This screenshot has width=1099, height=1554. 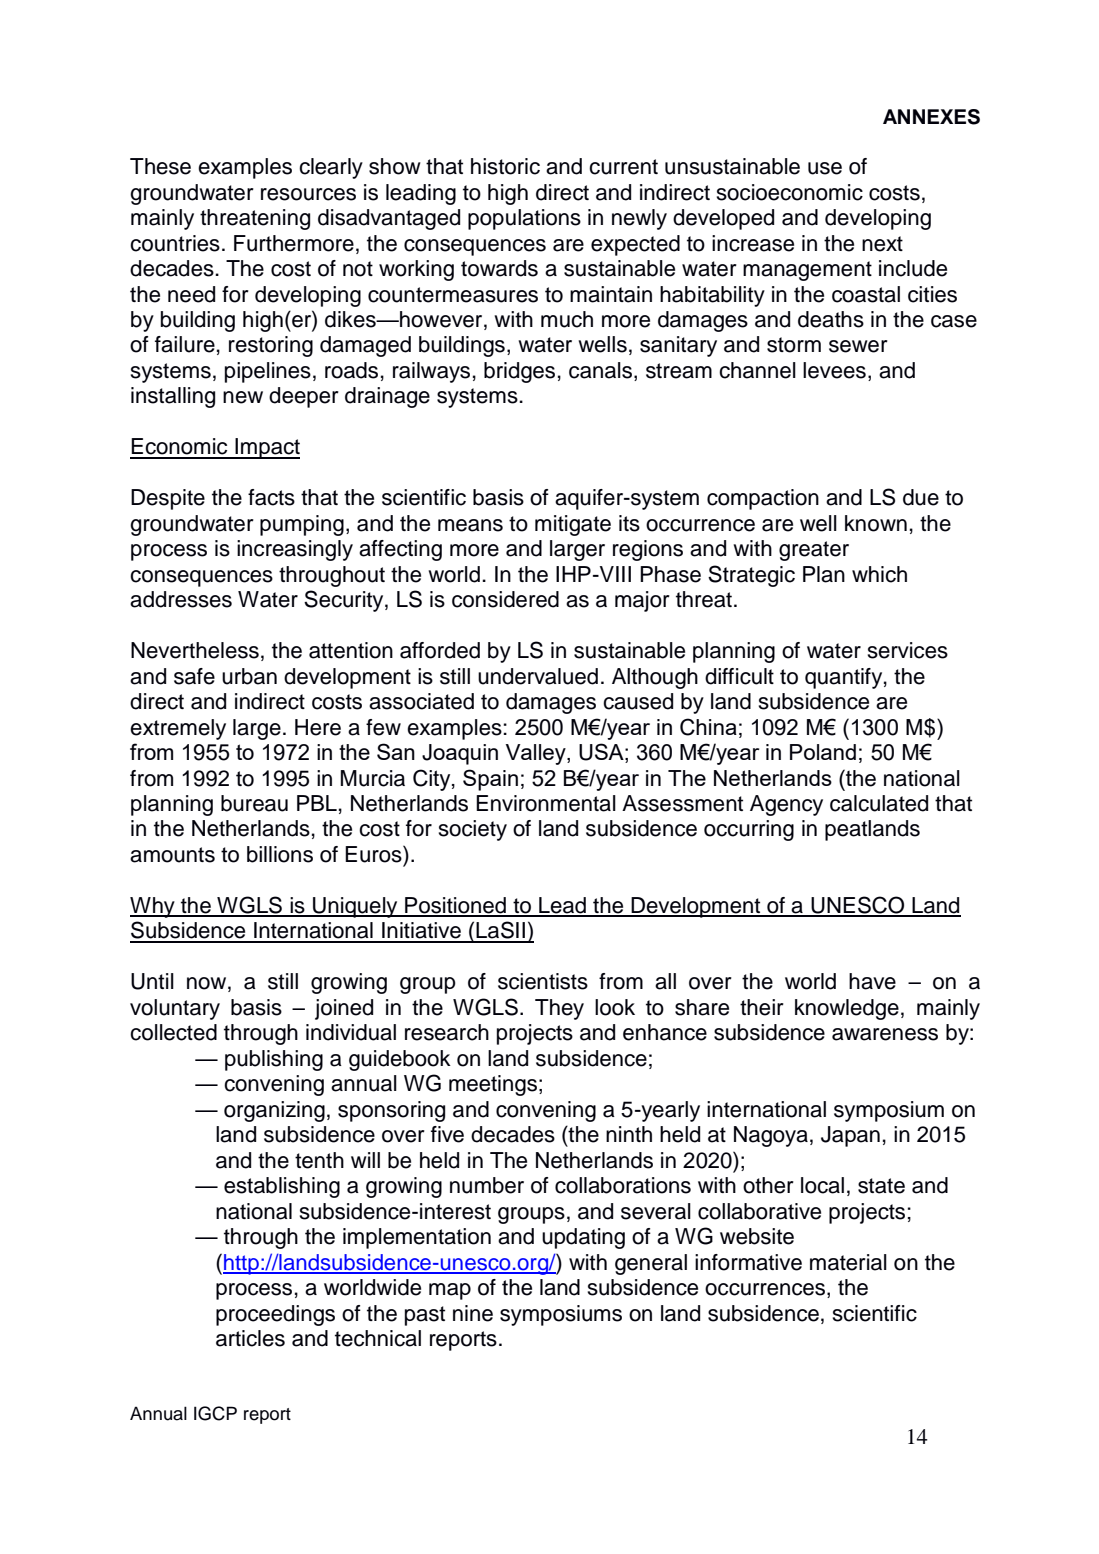 What do you see at coordinates (275, 1315) in the screenshot?
I see `proceedings` at bounding box center [275, 1315].
